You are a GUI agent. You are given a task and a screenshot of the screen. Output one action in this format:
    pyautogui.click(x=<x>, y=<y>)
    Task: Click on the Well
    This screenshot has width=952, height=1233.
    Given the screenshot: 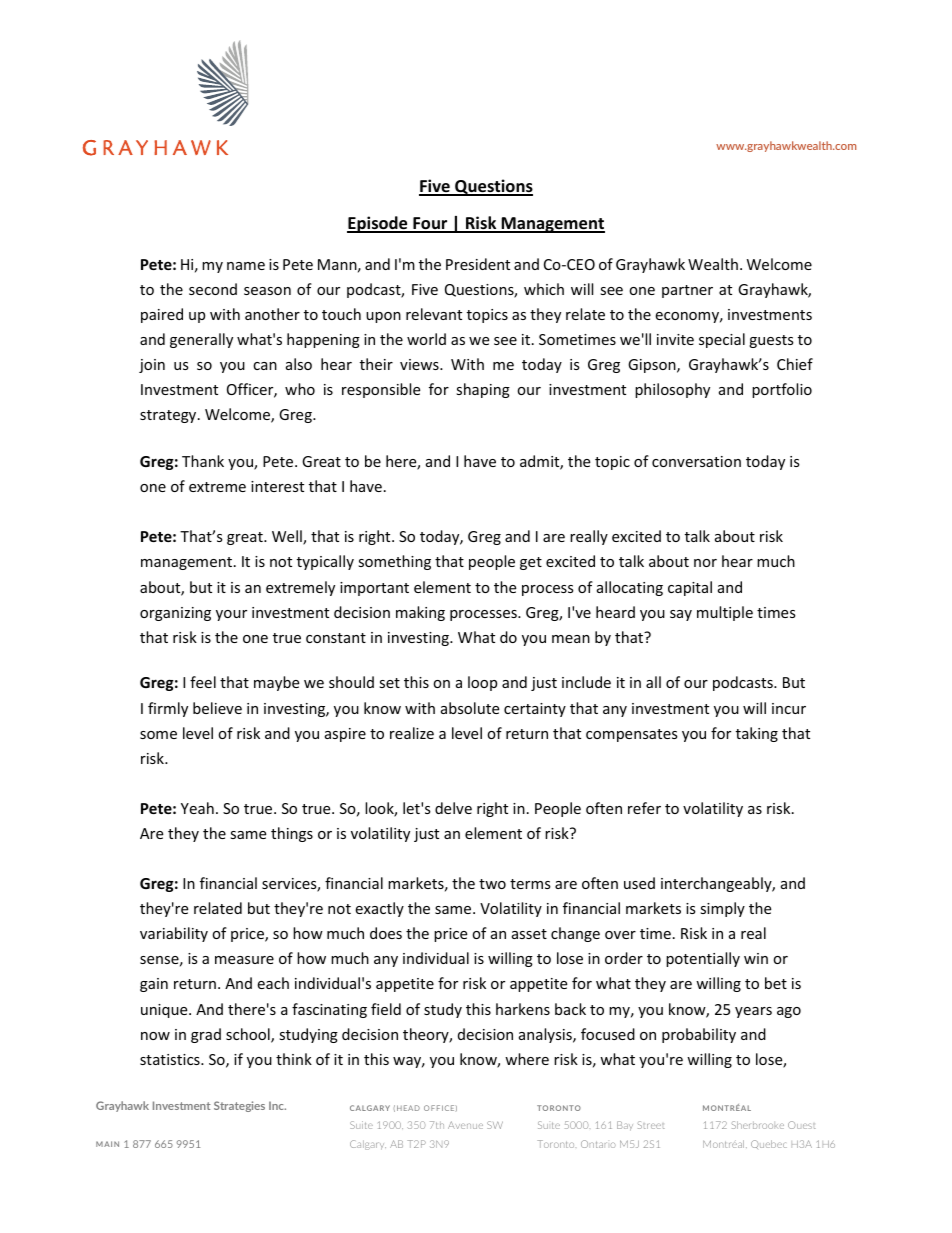 What is the action you would take?
    pyautogui.click(x=288, y=537)
